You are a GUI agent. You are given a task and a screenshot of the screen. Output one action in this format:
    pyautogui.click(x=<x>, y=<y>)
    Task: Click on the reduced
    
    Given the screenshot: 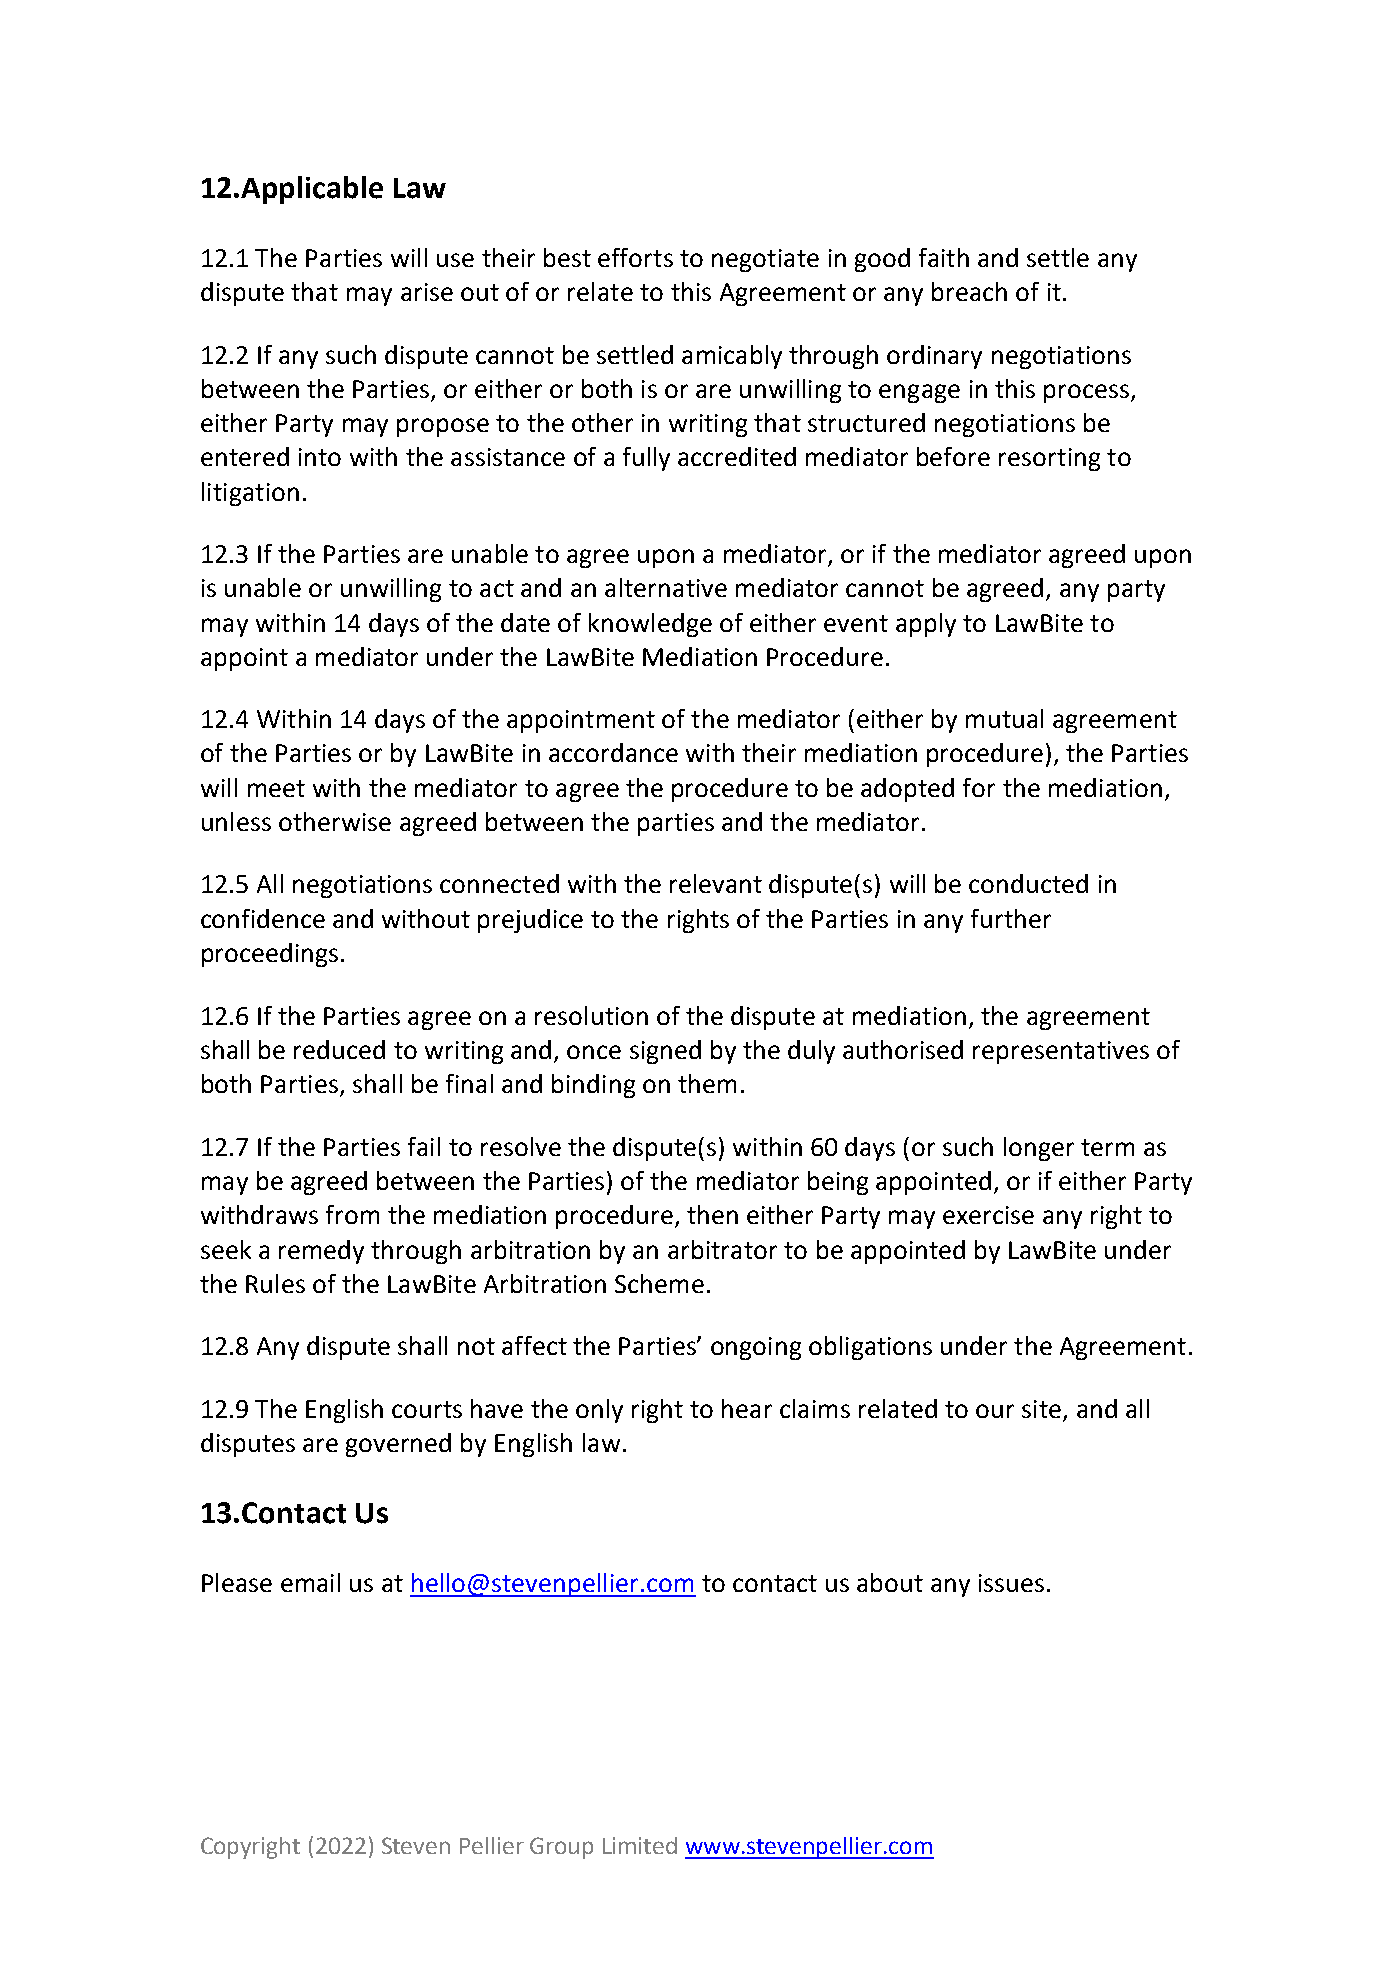 What is the action you would take?
    pyautogui.click(x=339, y=1049)
